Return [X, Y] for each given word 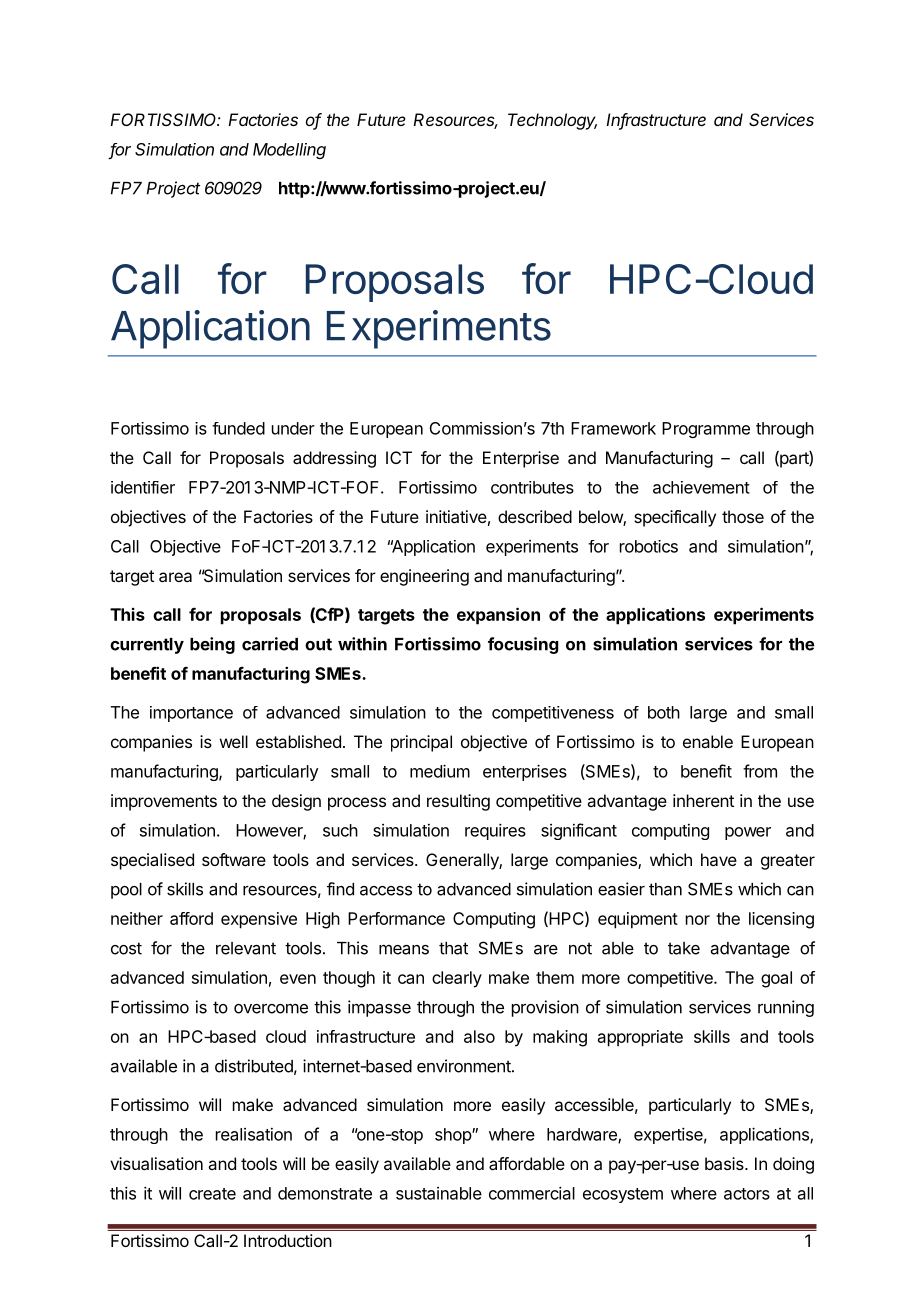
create [212, 1194]
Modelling [289, 151]
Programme [706, 430]
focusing [523, 645]
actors [747, 1194]
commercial [532, 1193]
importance [191, 714]
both [664, 712]
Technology [552, 121]
